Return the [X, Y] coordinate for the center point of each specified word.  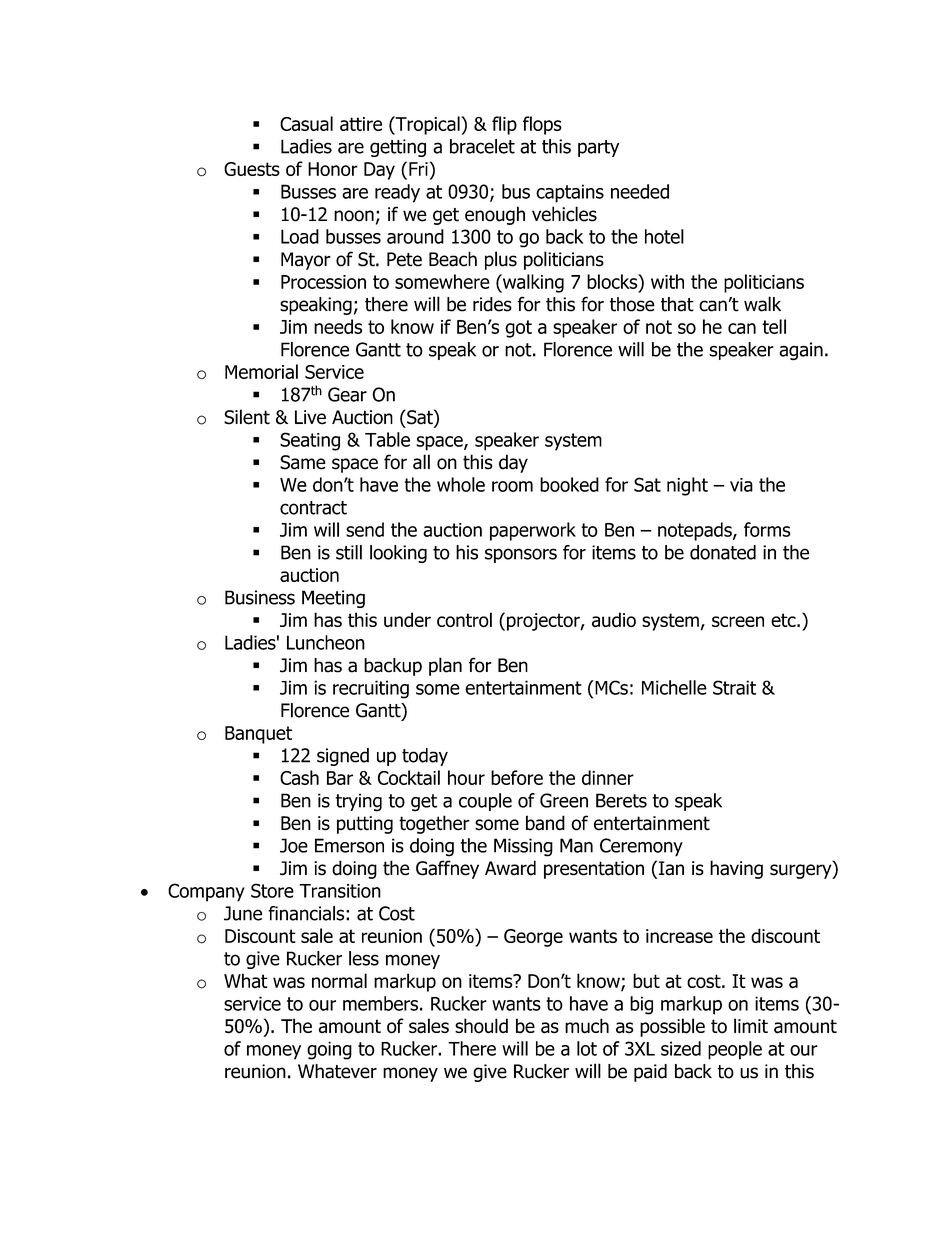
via [741, 485]
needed [640, 191]
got [518, 329]
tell [774, 326]
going [329, 1050]
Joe [294, 845]
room [512, 486]
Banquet [258, 735]
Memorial [261, 371]
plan [445, 666]
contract [313, 508]
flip [504, 125]
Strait [734, 687]
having [736, 869]
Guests [252, 169]
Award [510, 868]
